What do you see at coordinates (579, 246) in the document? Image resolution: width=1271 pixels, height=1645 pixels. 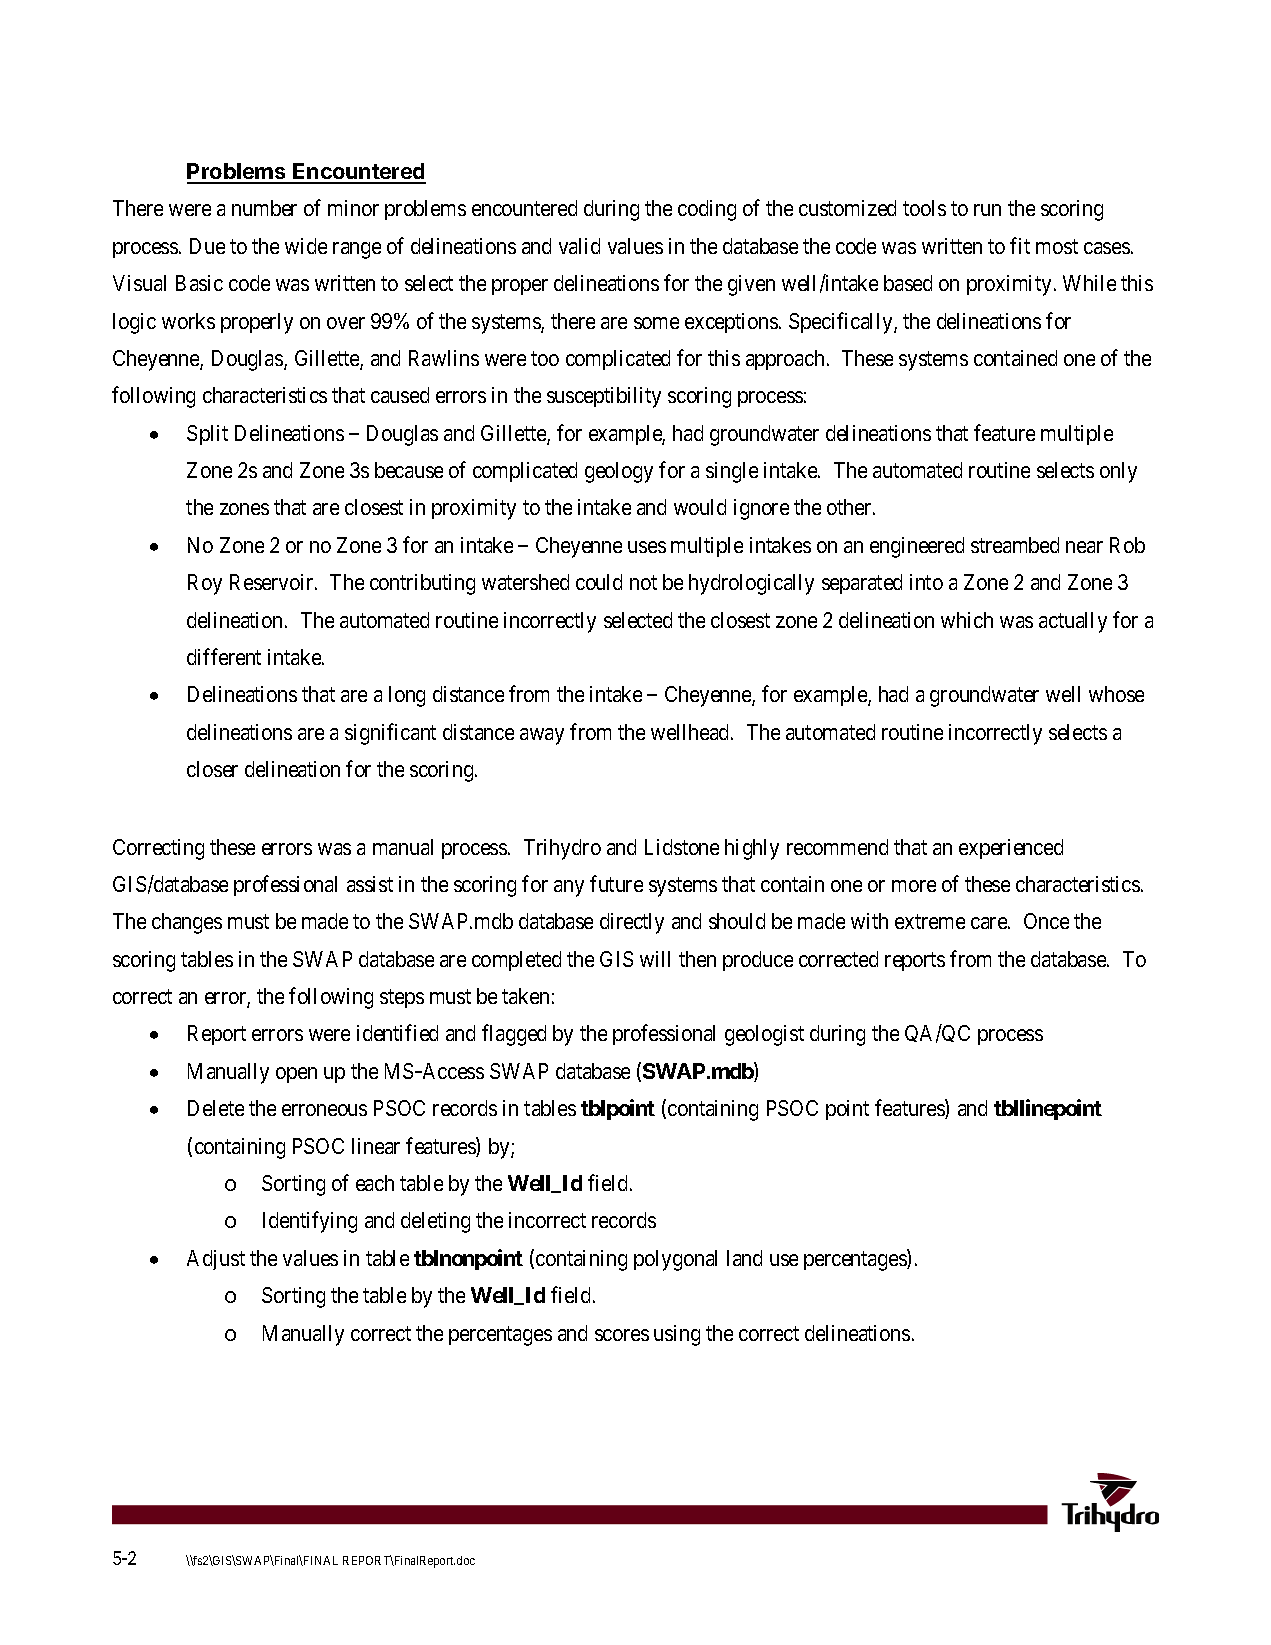 I see `valid` at bounding box center [579, 246].
